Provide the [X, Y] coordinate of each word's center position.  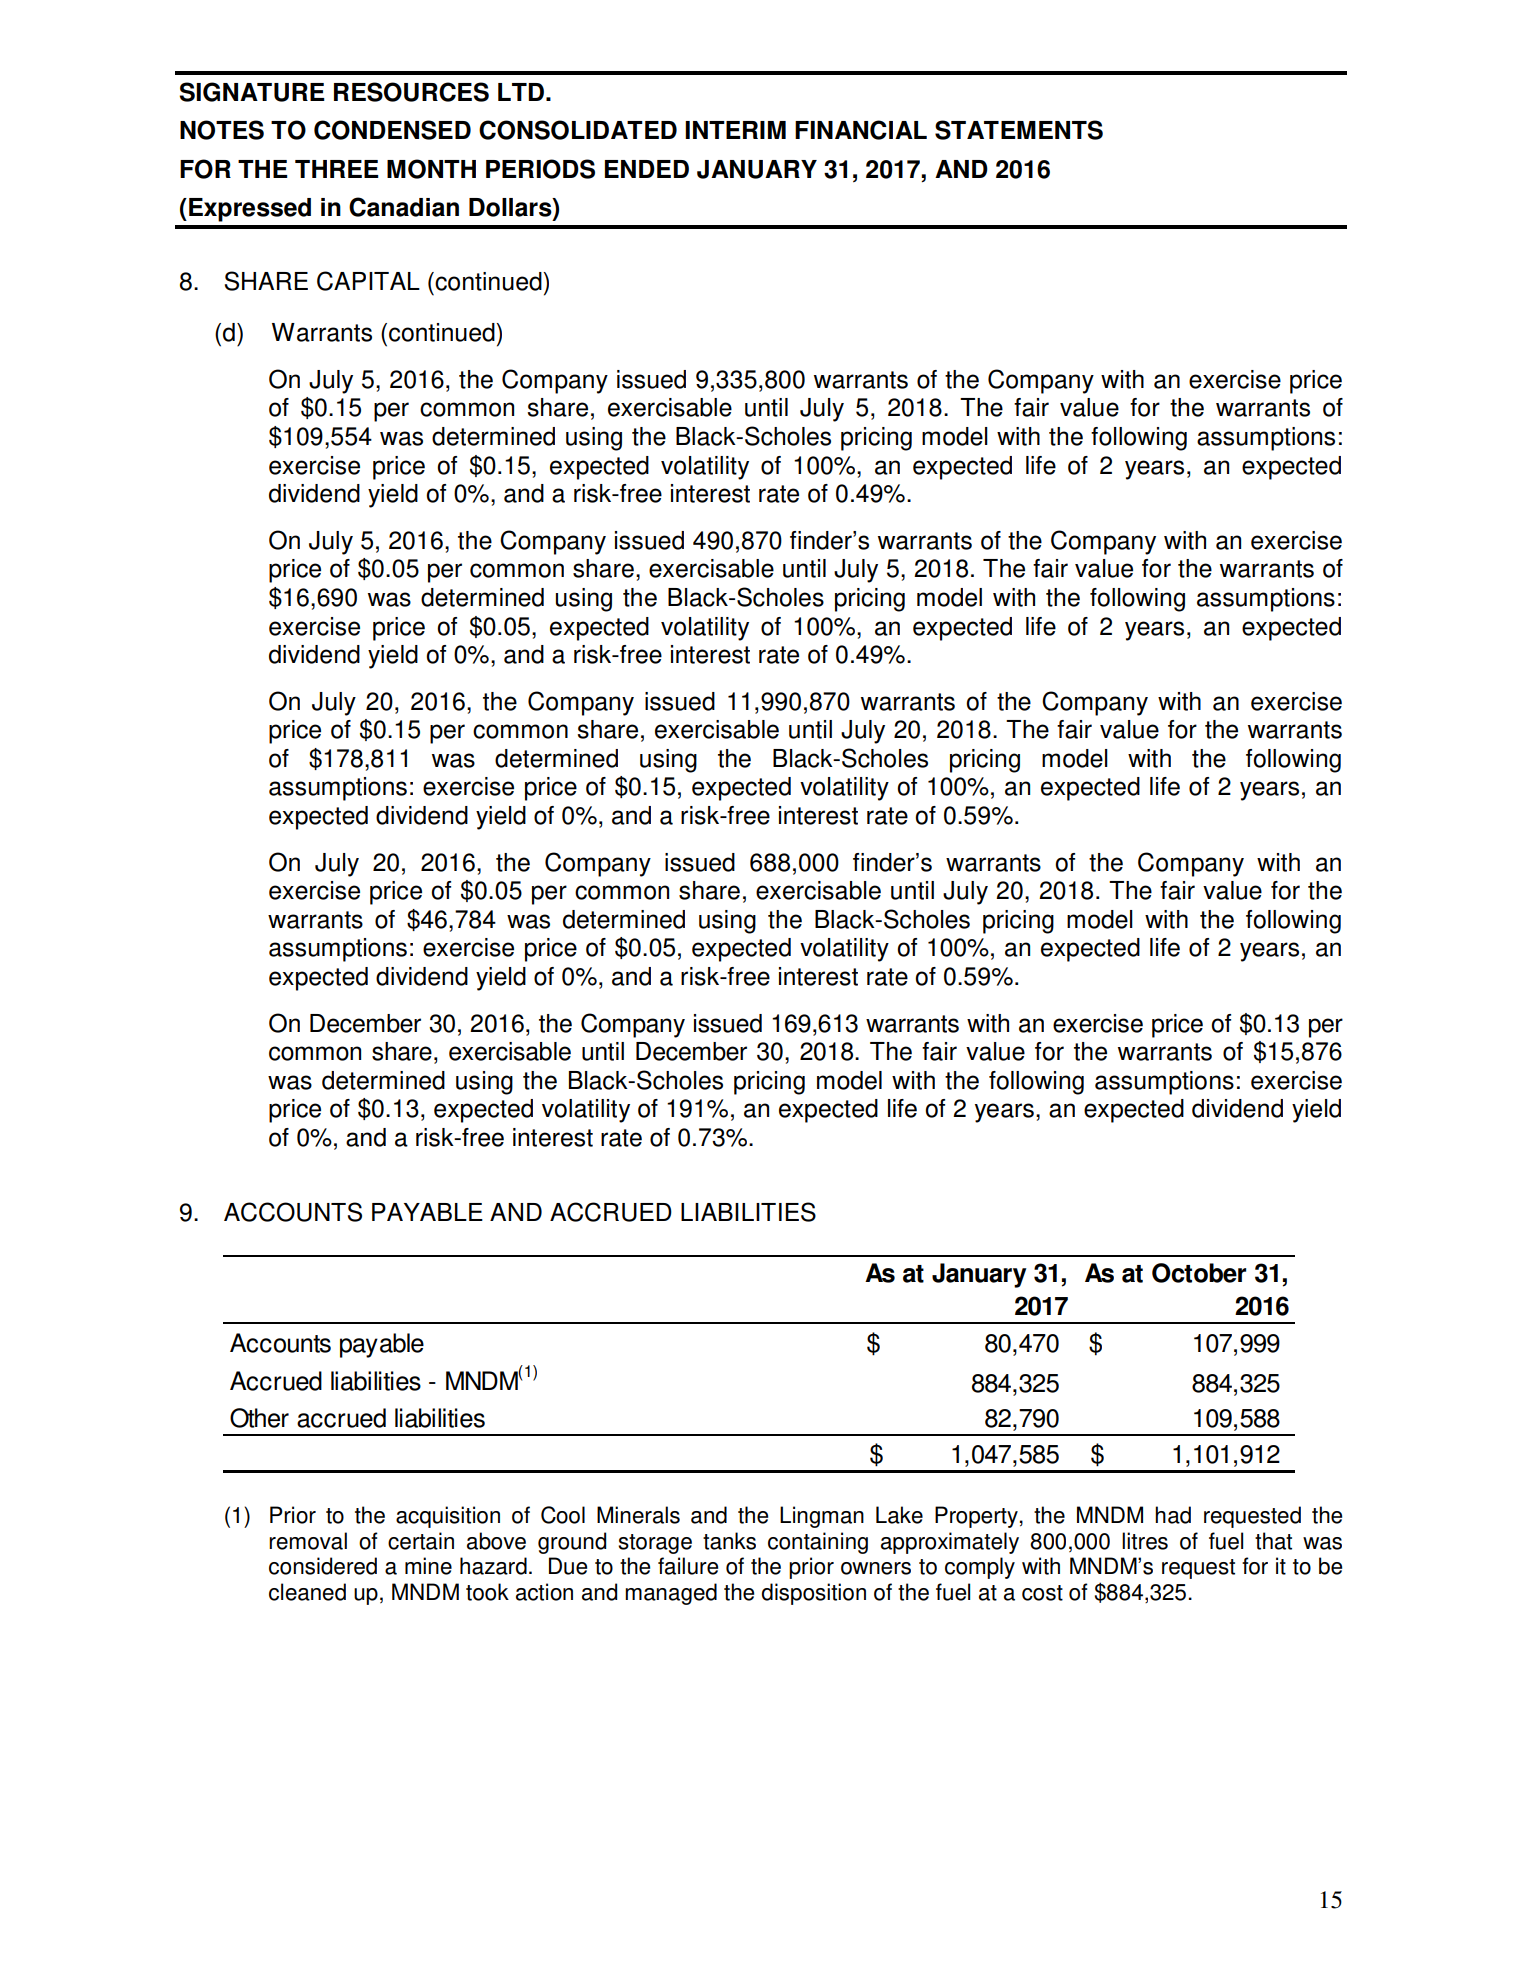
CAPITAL [368, 281]
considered [323, 1566]
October [1199, 1273]
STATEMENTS [1019, 130]
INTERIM [735, 130]
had [1173, 1515]
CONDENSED [392, 130]
